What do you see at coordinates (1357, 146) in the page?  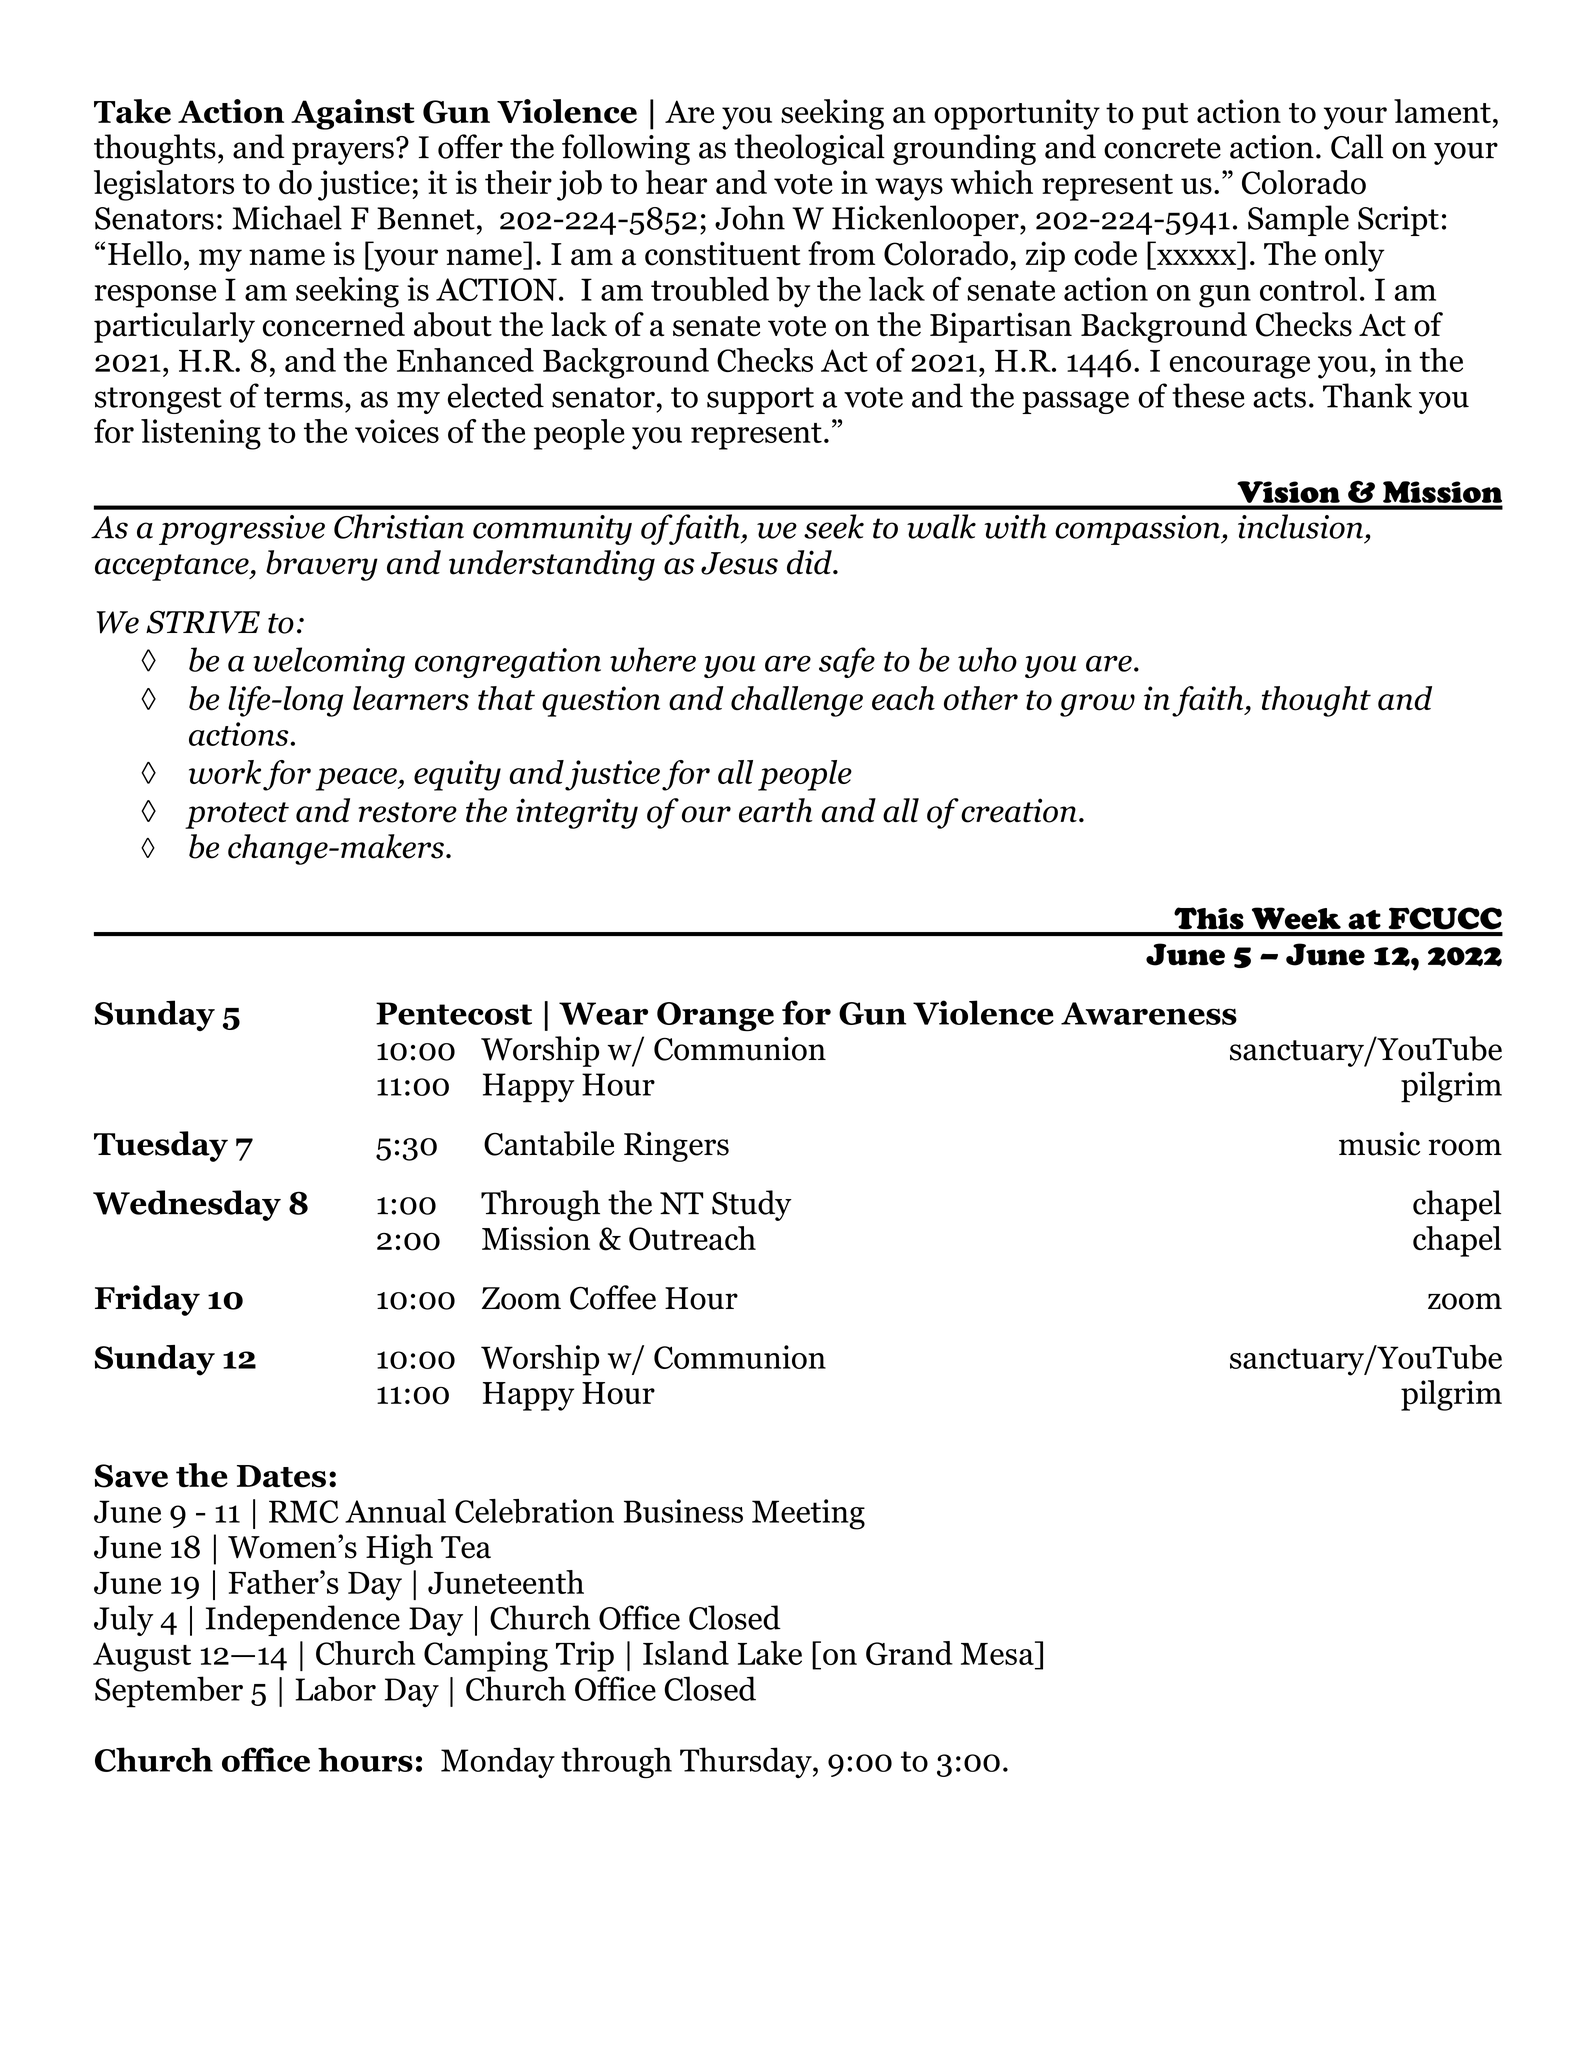 I see `Call` at bounding box center [1357, 146].
